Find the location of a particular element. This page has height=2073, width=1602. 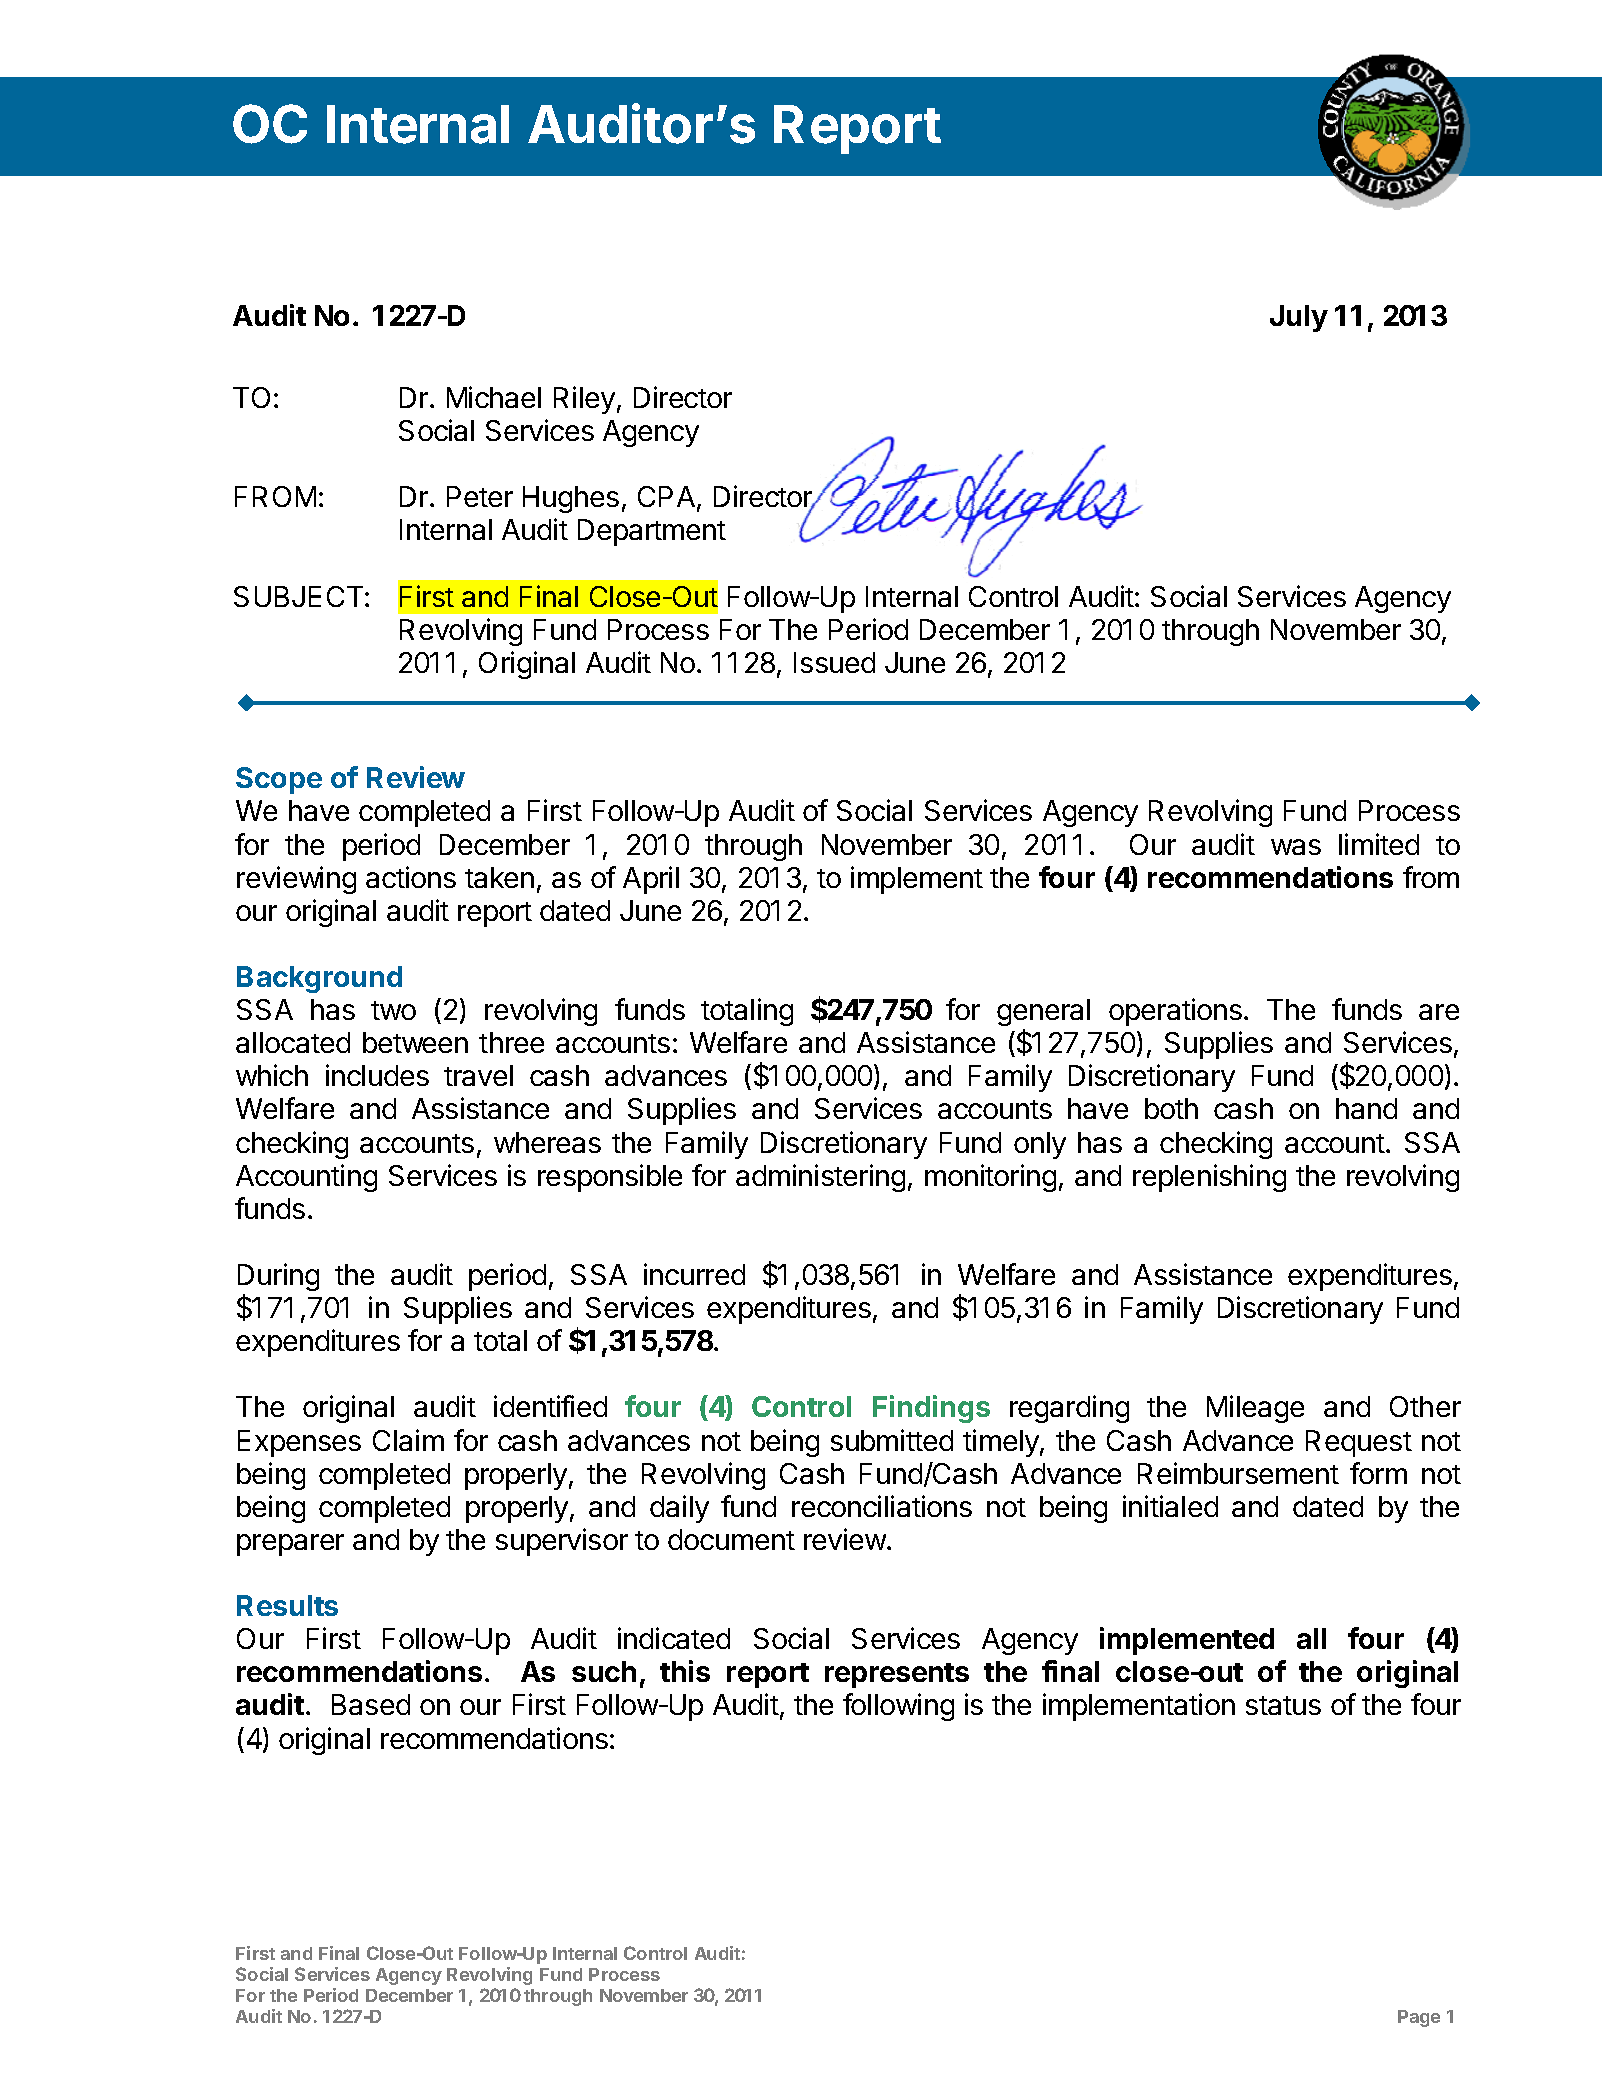

July is located at coordinates (1299, 318).
